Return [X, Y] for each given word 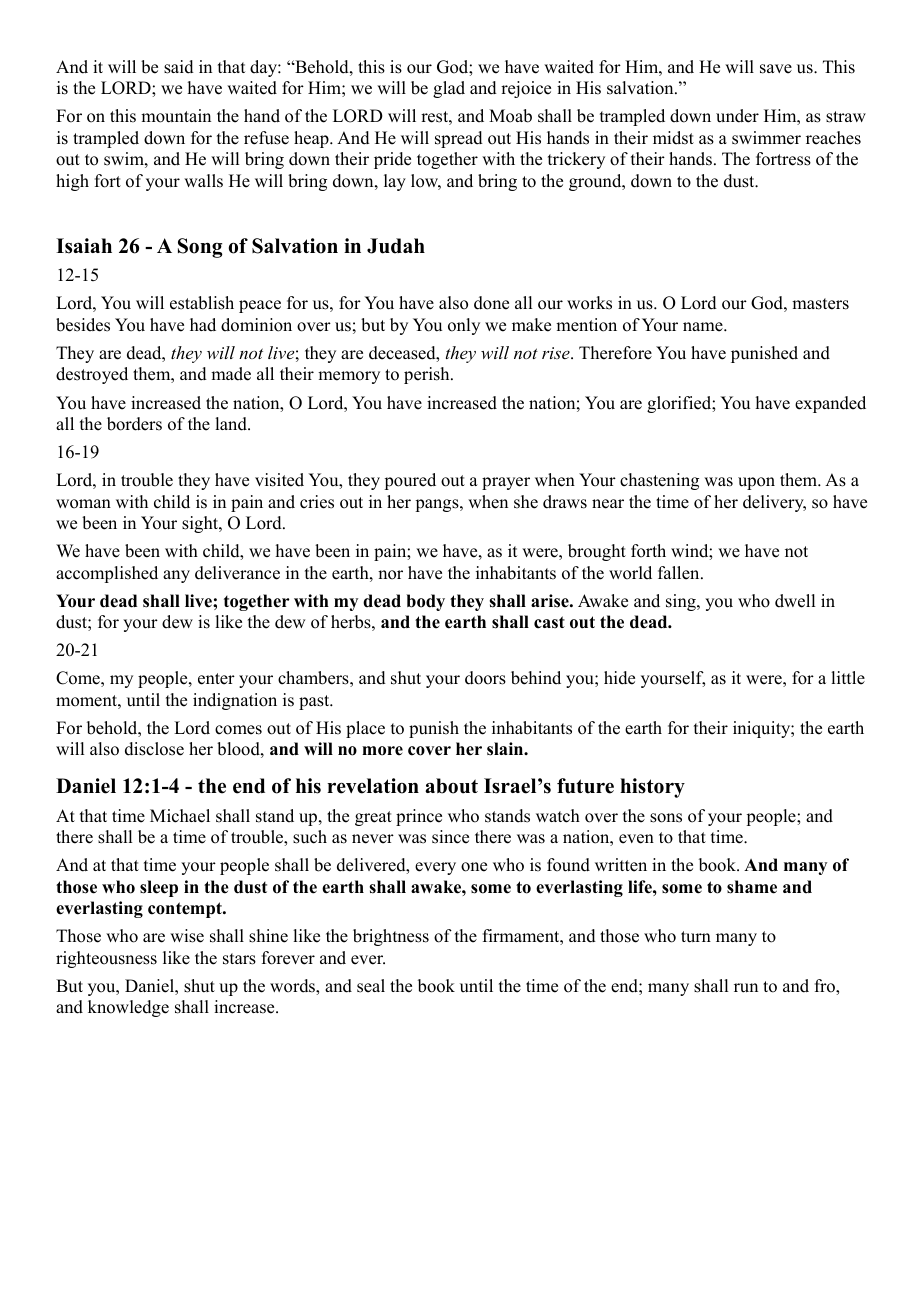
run [746, 988]
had [203, 325]
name [704, 327]
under [737, 116]
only [464, 326]
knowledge [128, 1008]
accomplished [107, 574]
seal [371, 986]
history [652, 788]
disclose [154, 749]
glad [449, 89]
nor [390, 575]
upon [756, 483]
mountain [176, 116]
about [451, 786]
